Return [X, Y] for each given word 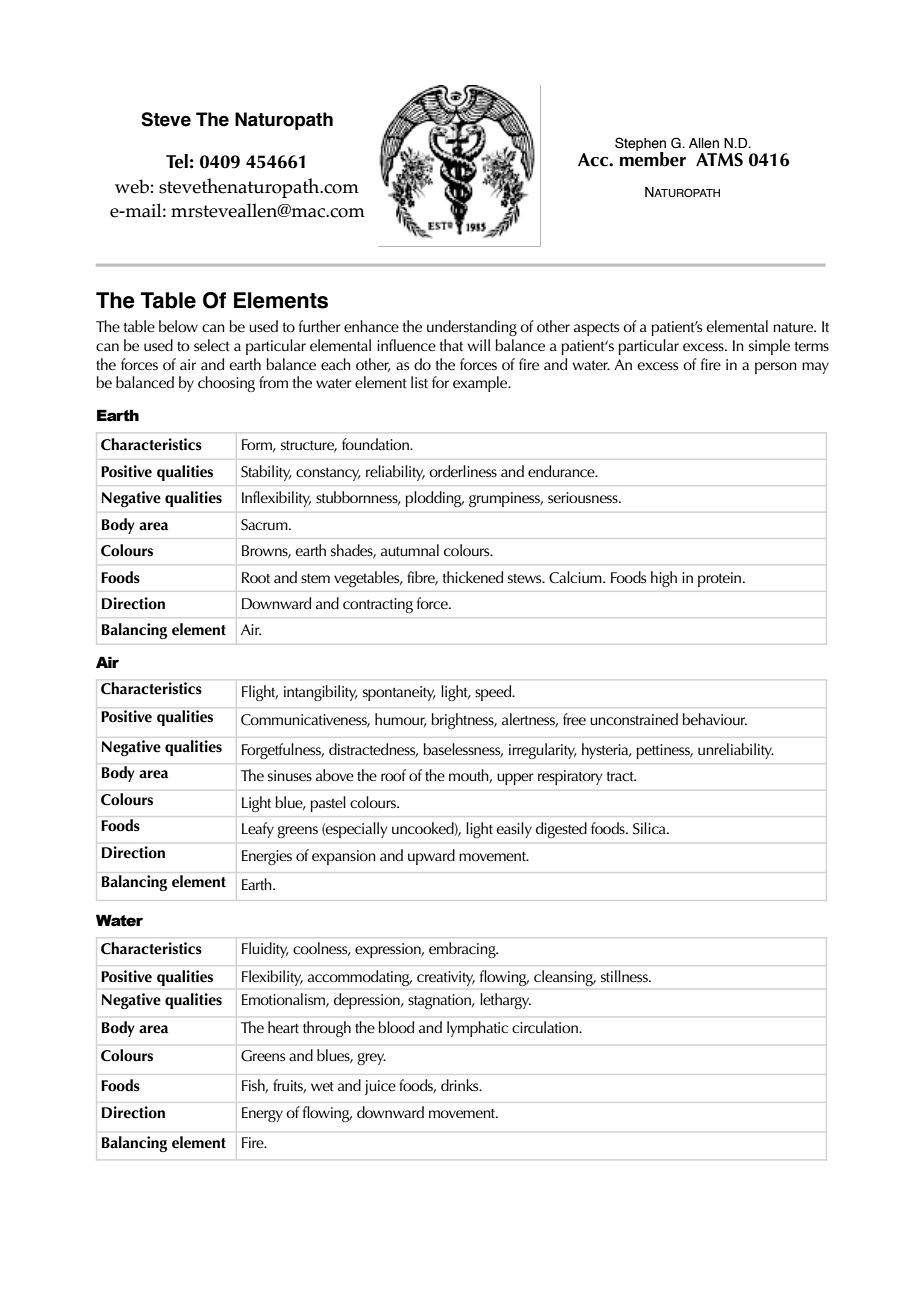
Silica [650, 828]
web [132, 186]
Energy [262, 1114]
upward [431, 857]
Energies [267, 857]
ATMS [719, 160]
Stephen [640, 145]
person [776, 368]
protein [719, 579]
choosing [226, 384]
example [481, 384]
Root [256, 577]
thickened [472, 577]
